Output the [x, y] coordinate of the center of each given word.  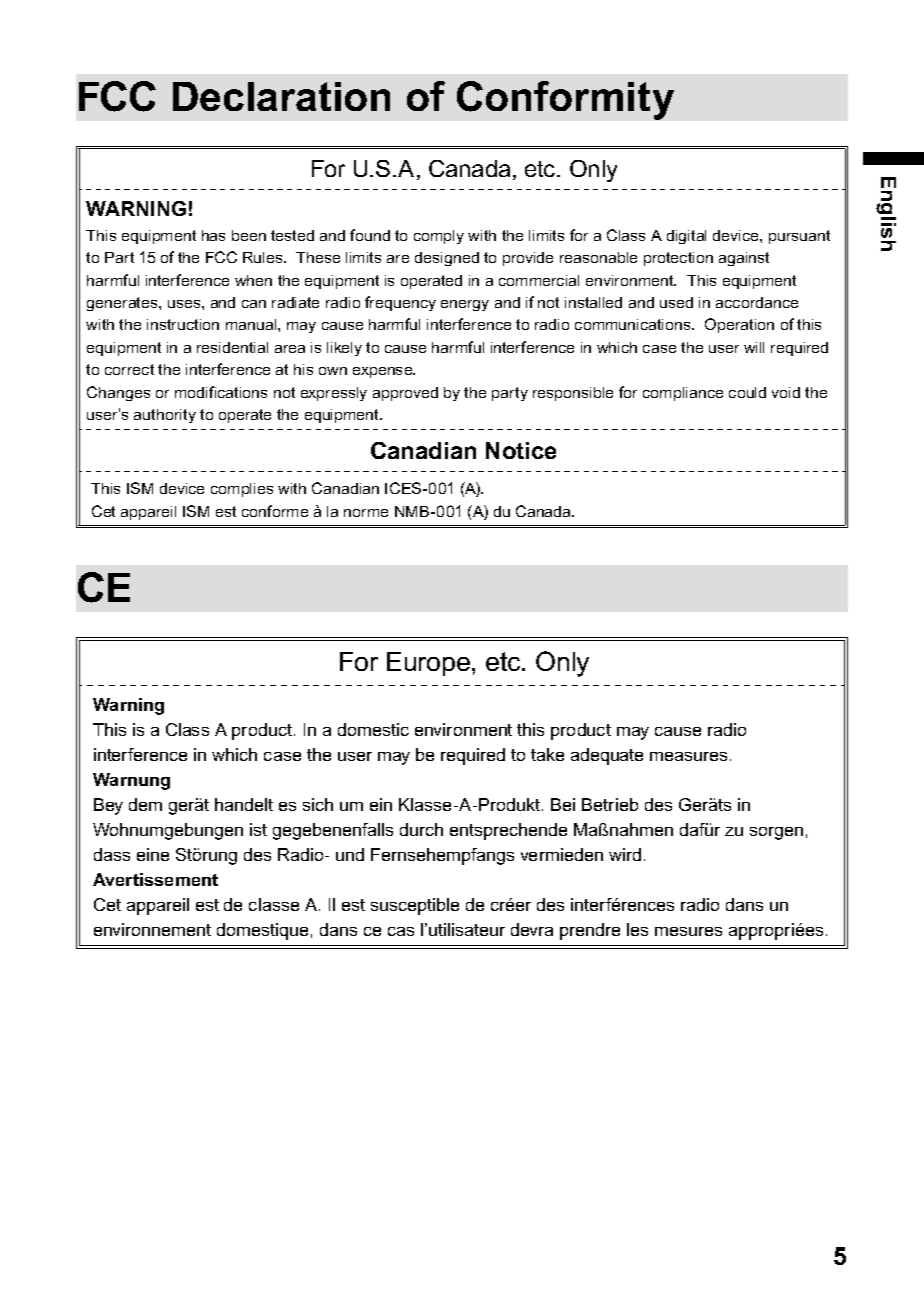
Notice [521, 450]
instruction [183, 324]
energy [465, 305]
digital [686, 237]
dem [145, 804]
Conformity [565, 100]
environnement [152, 929]
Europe [430, 664]
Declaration [281, 96]
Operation [739, 325]
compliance [683, 394]
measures [688, 756]
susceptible [415, 906]
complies [242, 490]
